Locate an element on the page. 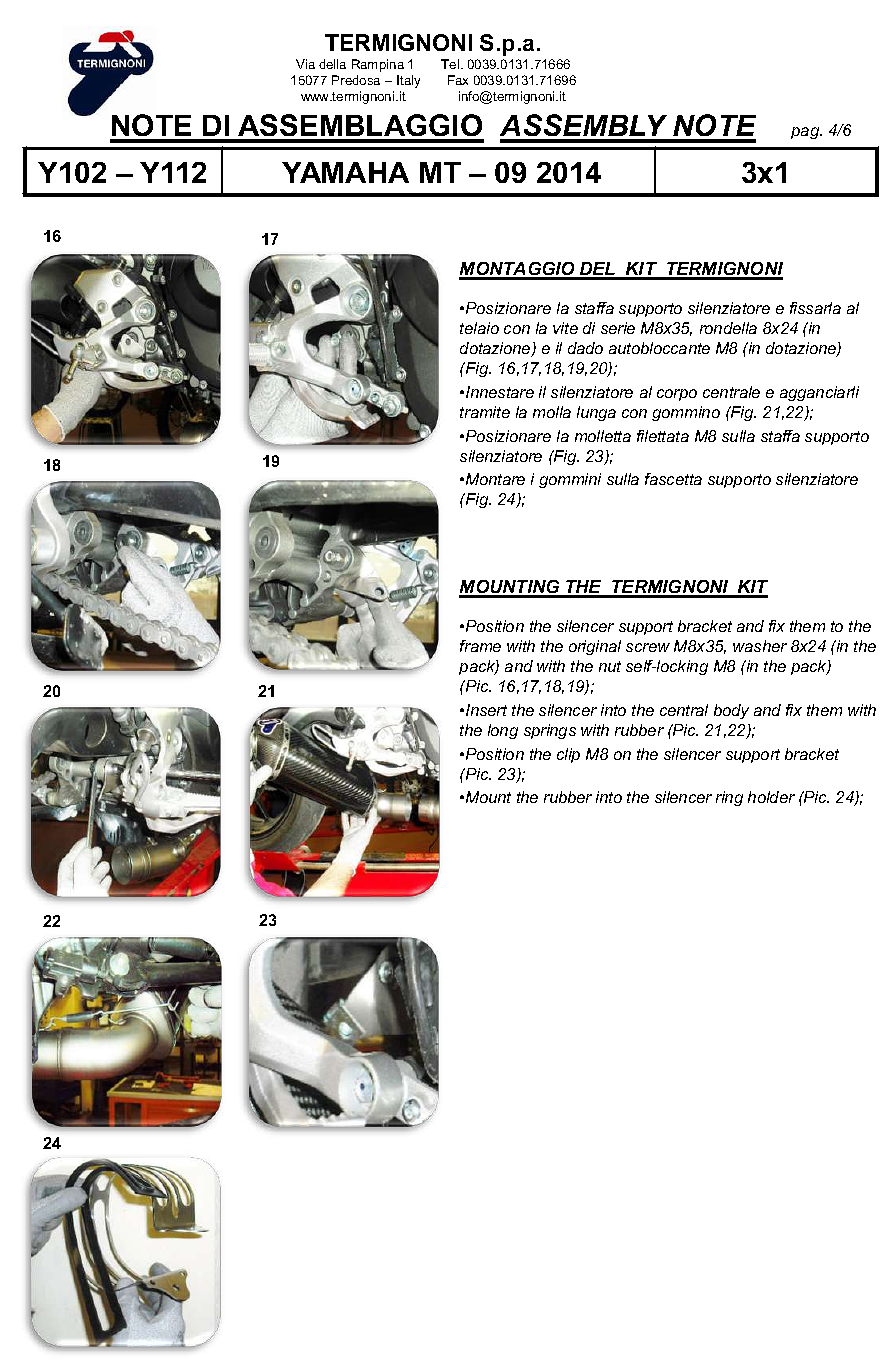  Fax is located at coordinates (458, 80).
